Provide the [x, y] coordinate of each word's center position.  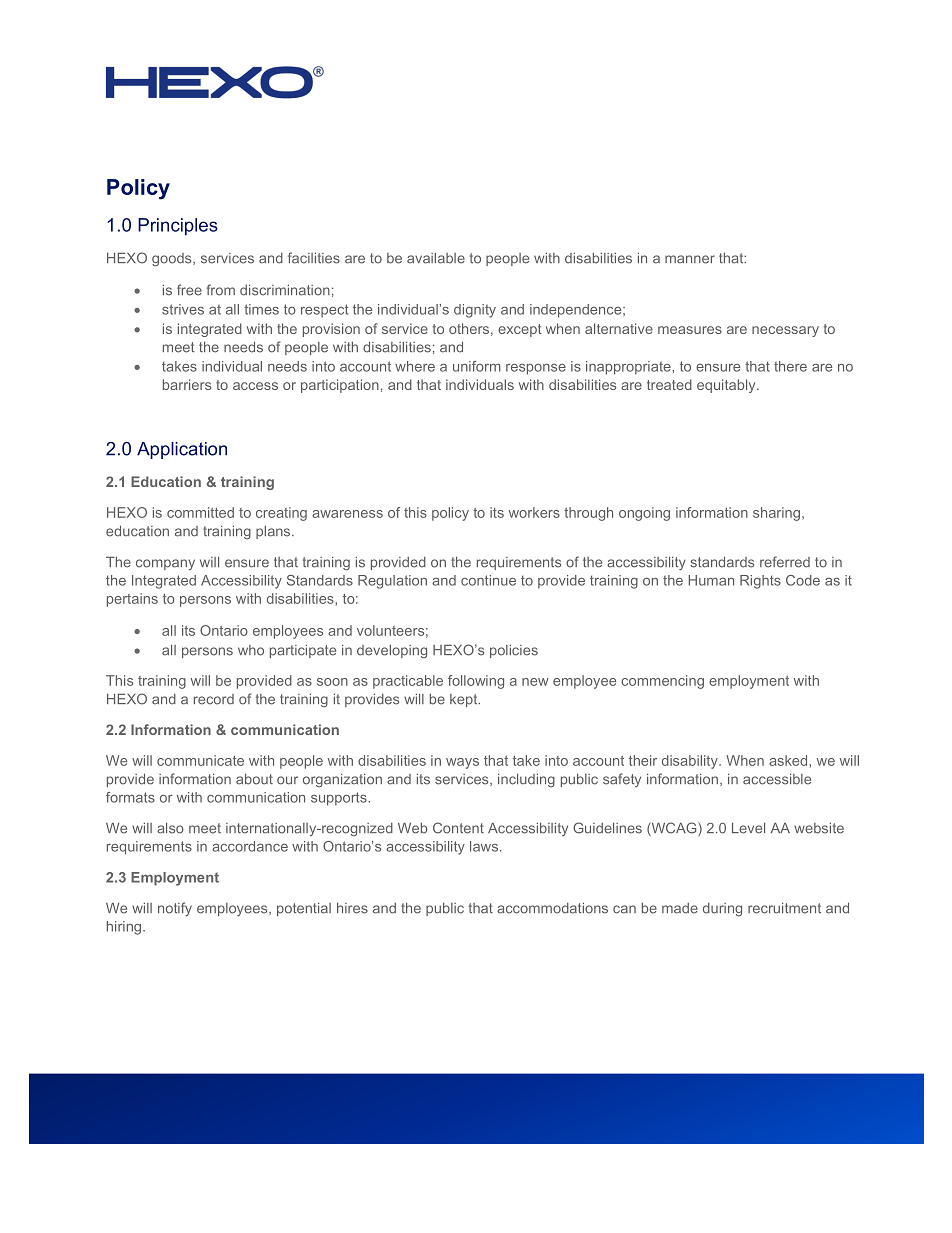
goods [173, 260]
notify [175, 909]
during [722, 909]
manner [690, 259]
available [436, 258]
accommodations [552, 908]
